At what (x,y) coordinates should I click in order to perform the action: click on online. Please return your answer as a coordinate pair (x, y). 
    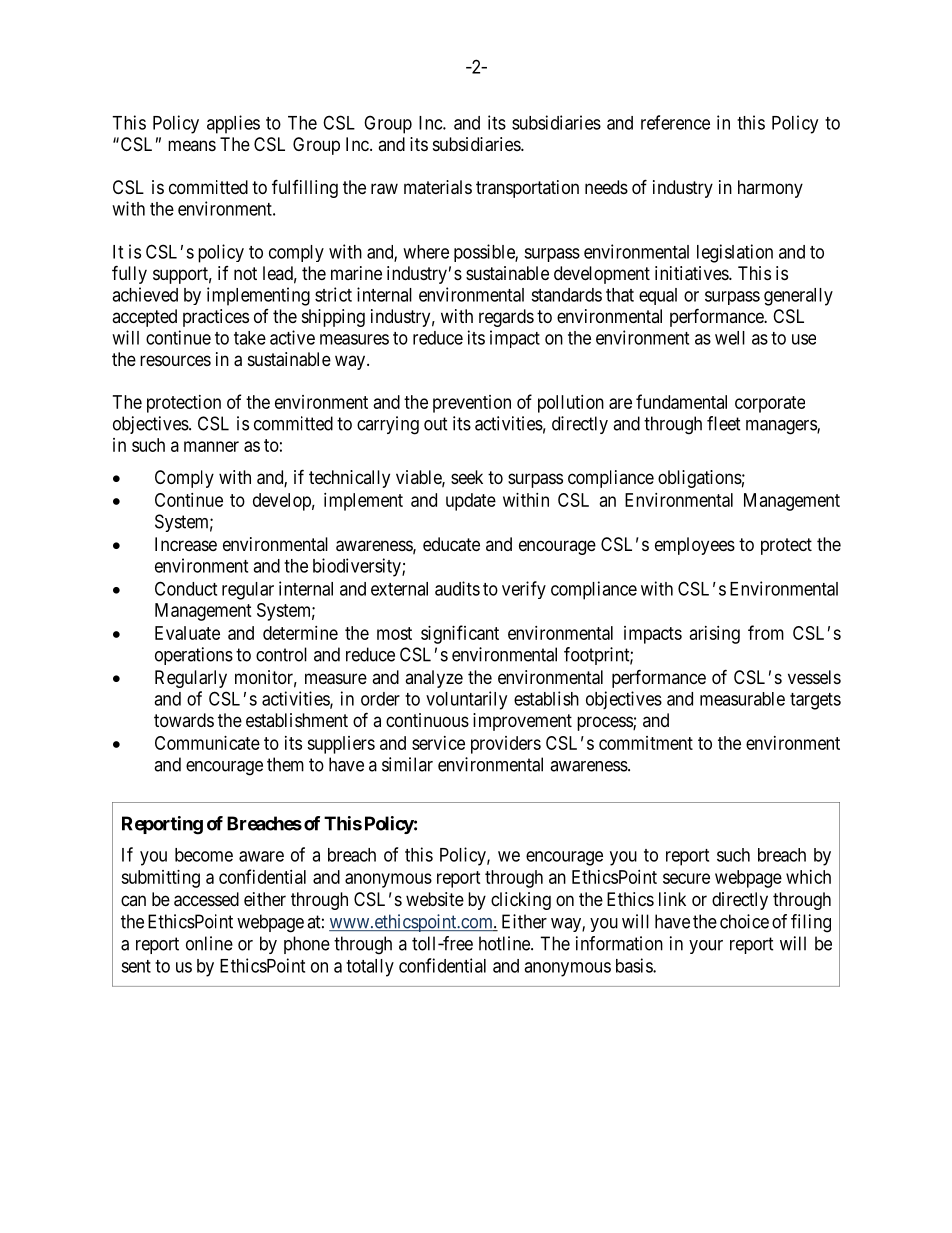
    Looking at the image, I should click on (209, 943).
